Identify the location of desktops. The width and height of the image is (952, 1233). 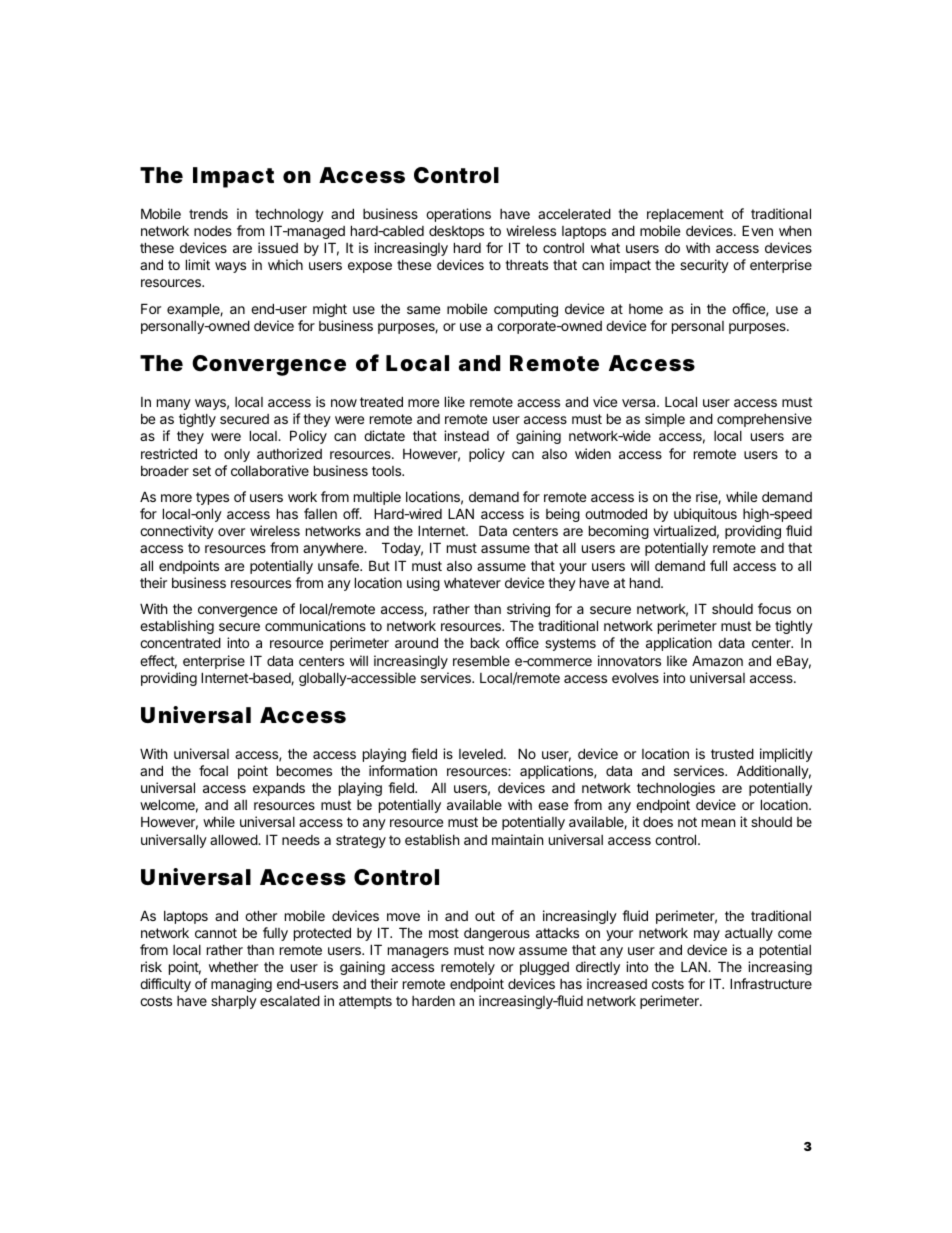
(456, 232).
